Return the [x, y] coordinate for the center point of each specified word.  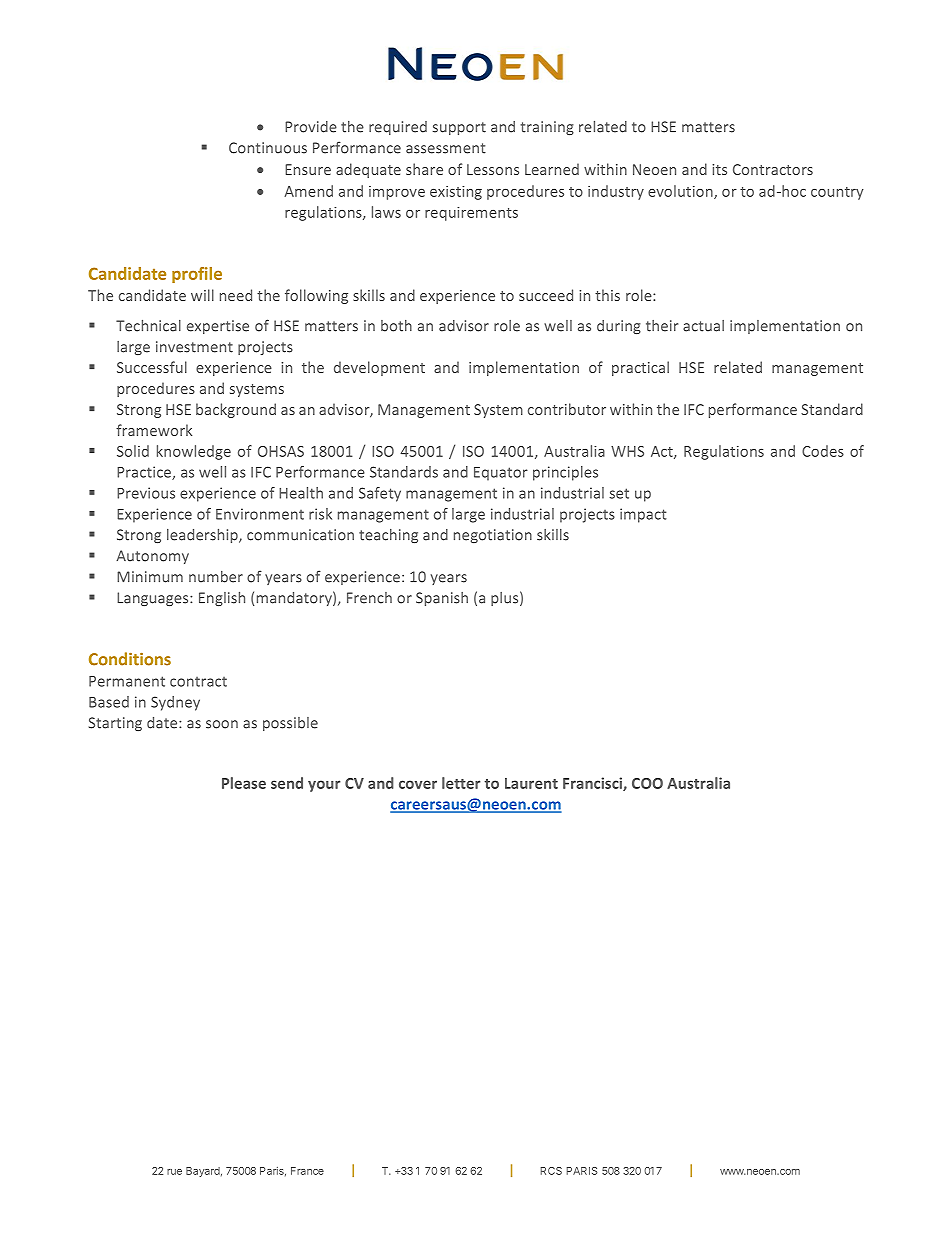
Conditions [130, 659]
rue [174, 1172]
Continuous [268, 148]
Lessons [493, 169]
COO [647, 783]
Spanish [442, 599]
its [719, 169]
